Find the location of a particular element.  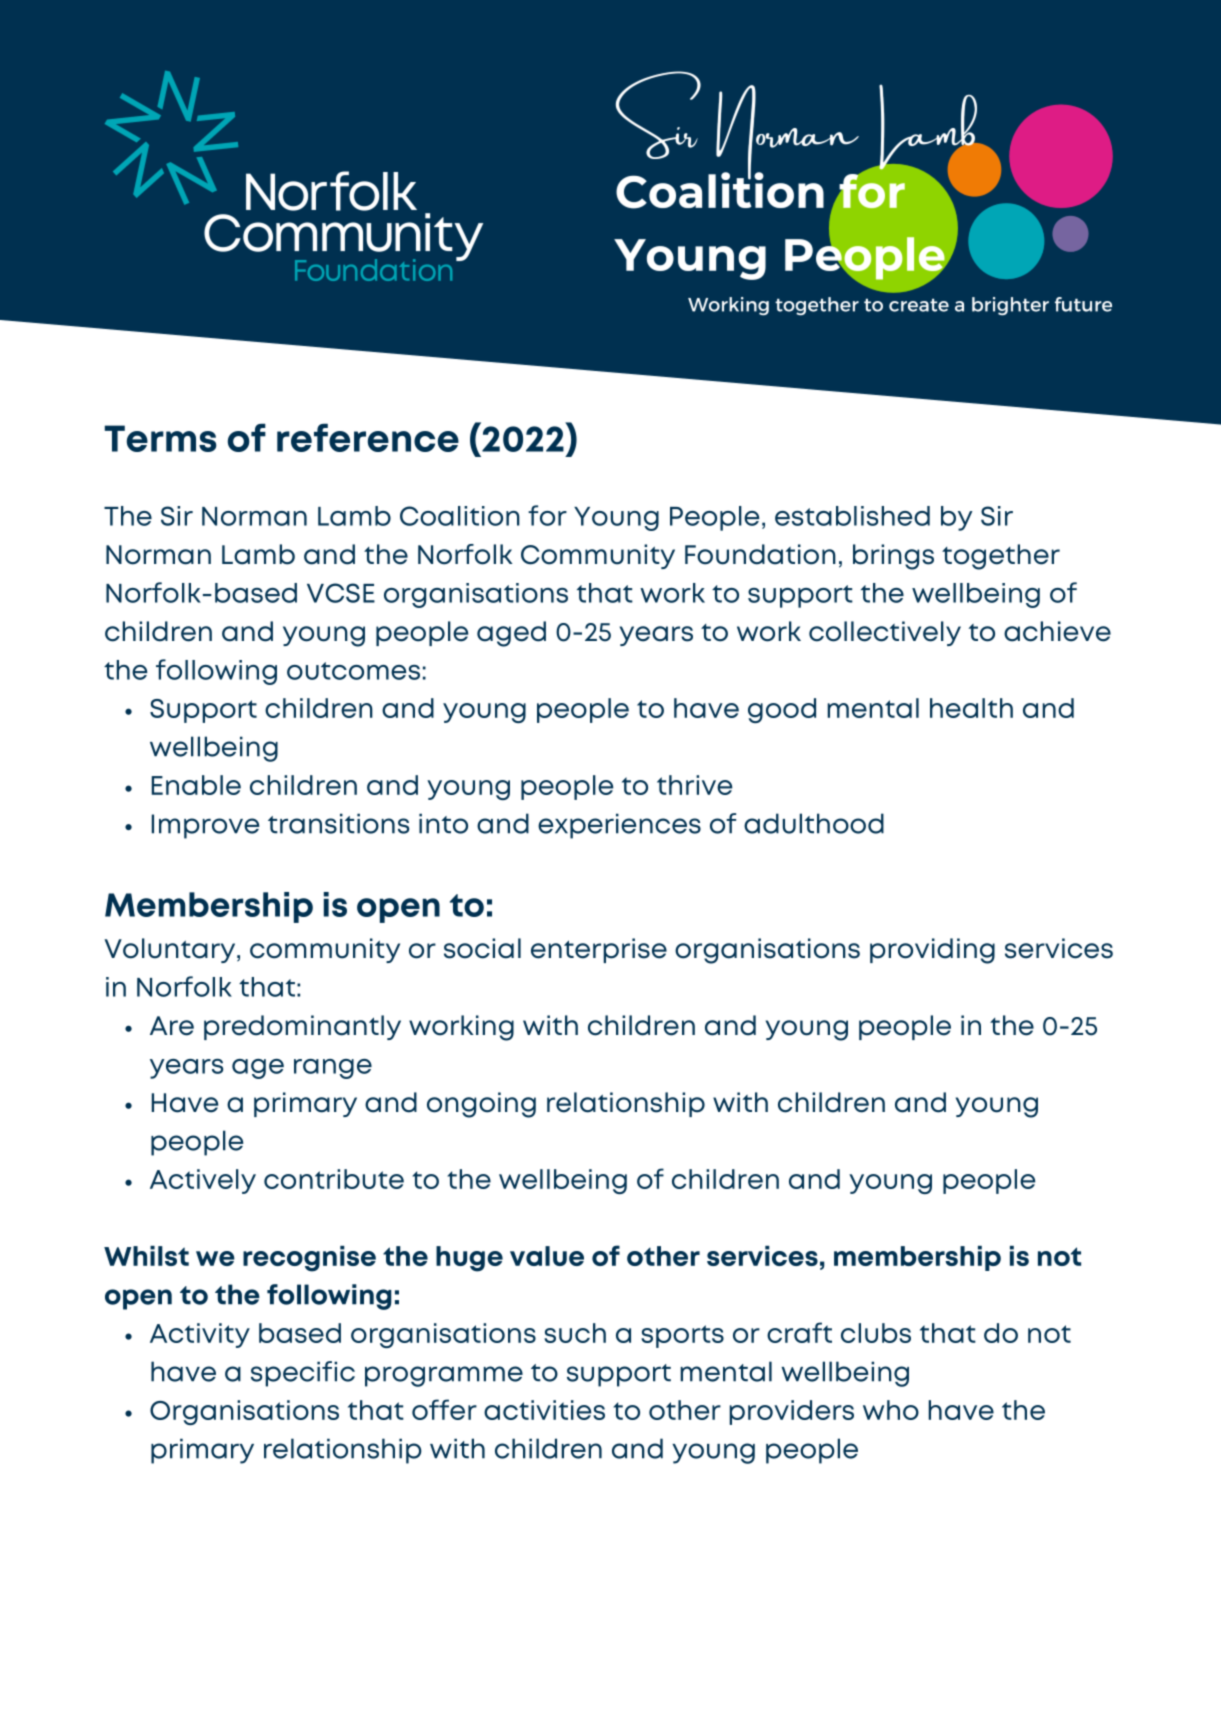

established is located at coordinates (852, 516).
